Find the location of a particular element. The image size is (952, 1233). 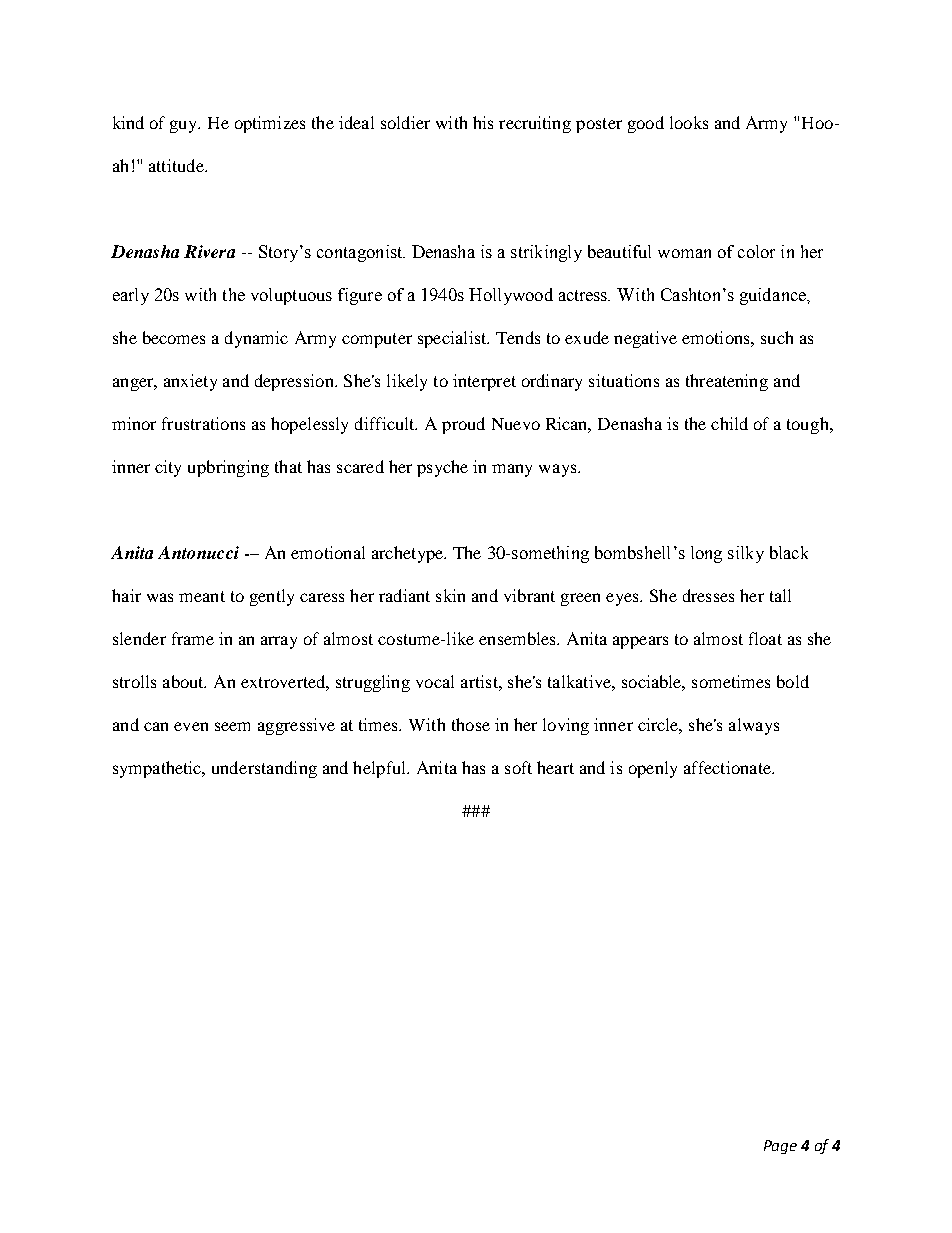

looks is located at coordinates (689, 122).
